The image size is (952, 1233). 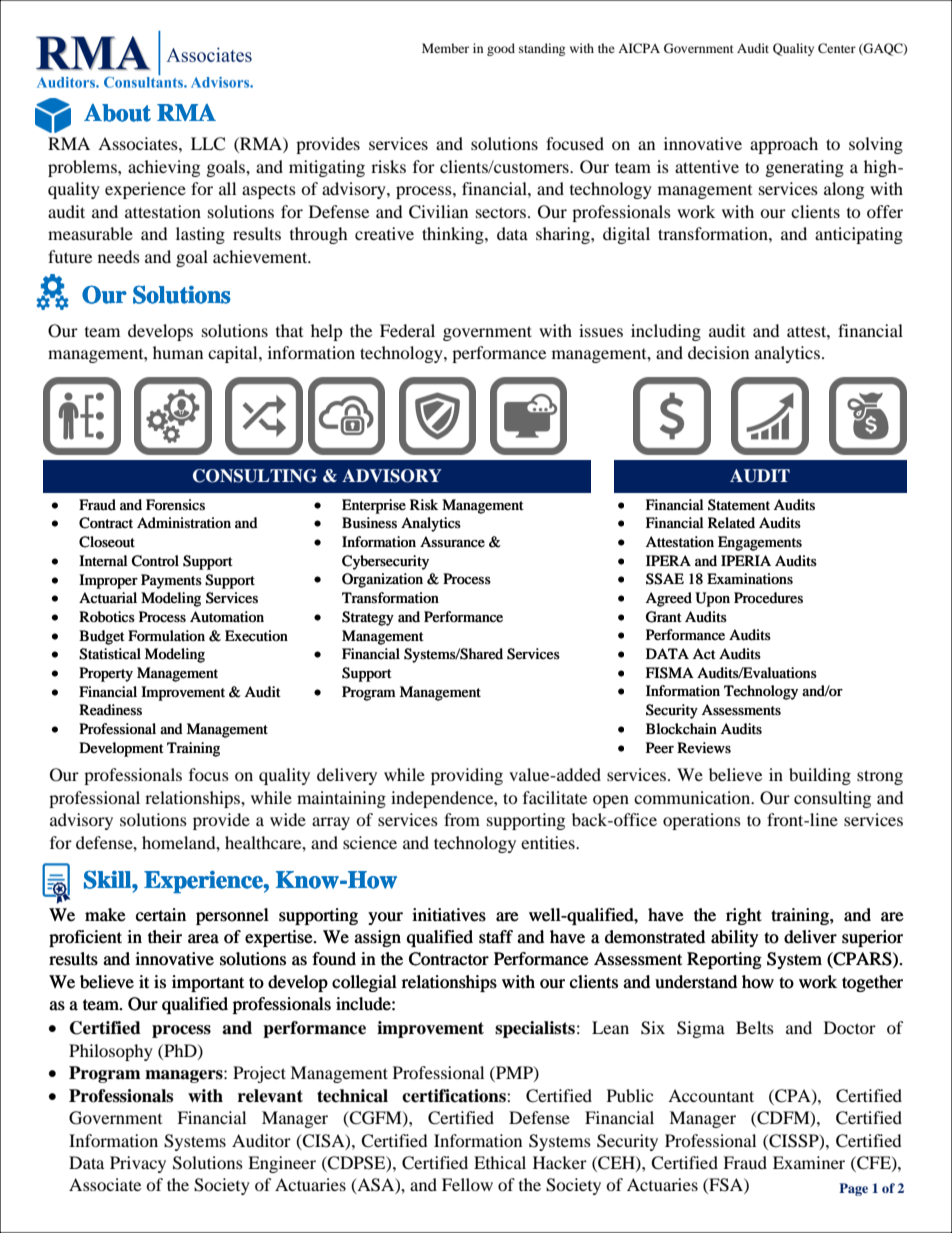 I want to click on wide, so click(x=288, y=819).
